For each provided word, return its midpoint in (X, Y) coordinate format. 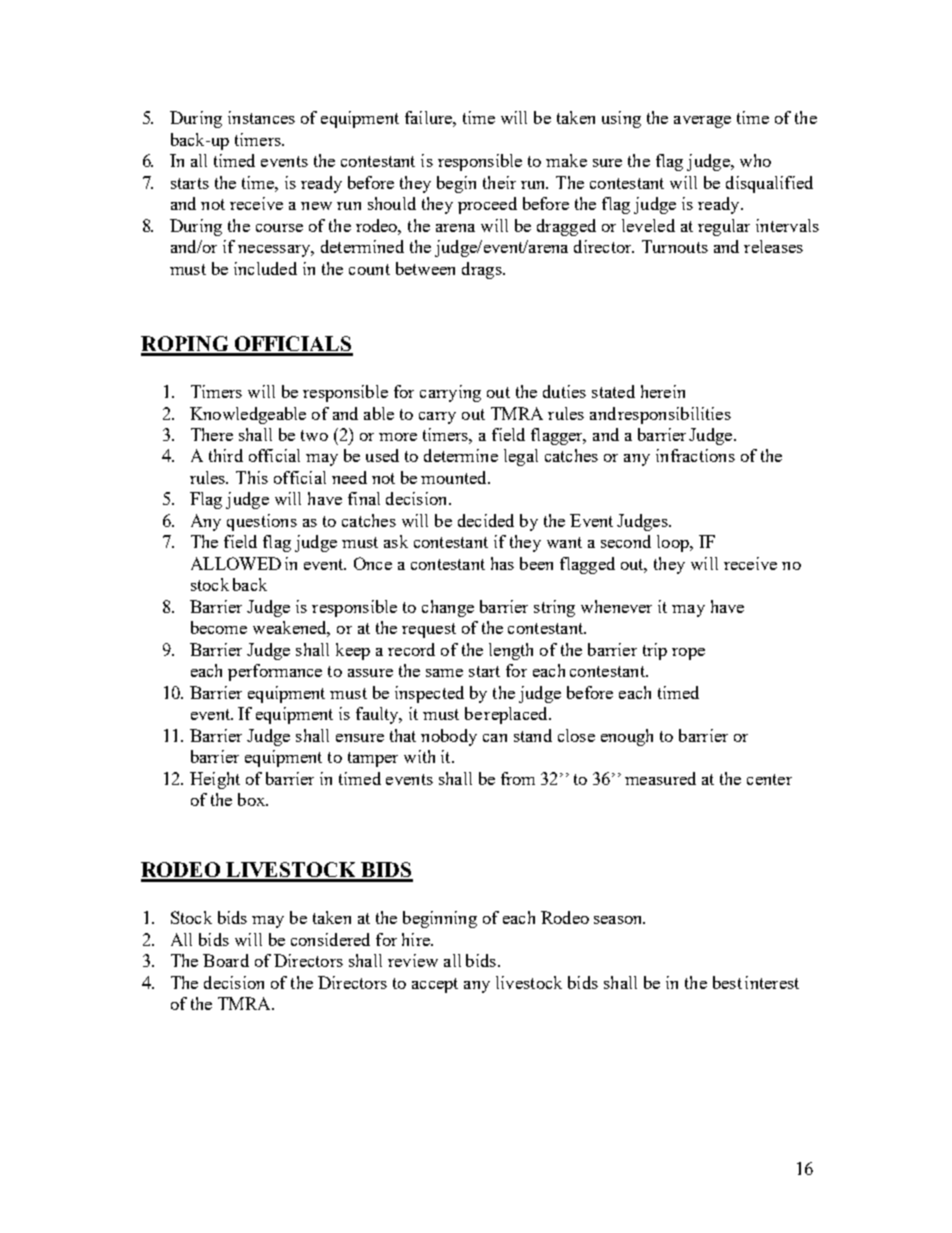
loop (674, 543)
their (499, 182)
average (702, 122)
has (502, 563)
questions (262, 522)
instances (261, 117)
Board (226, 960)
